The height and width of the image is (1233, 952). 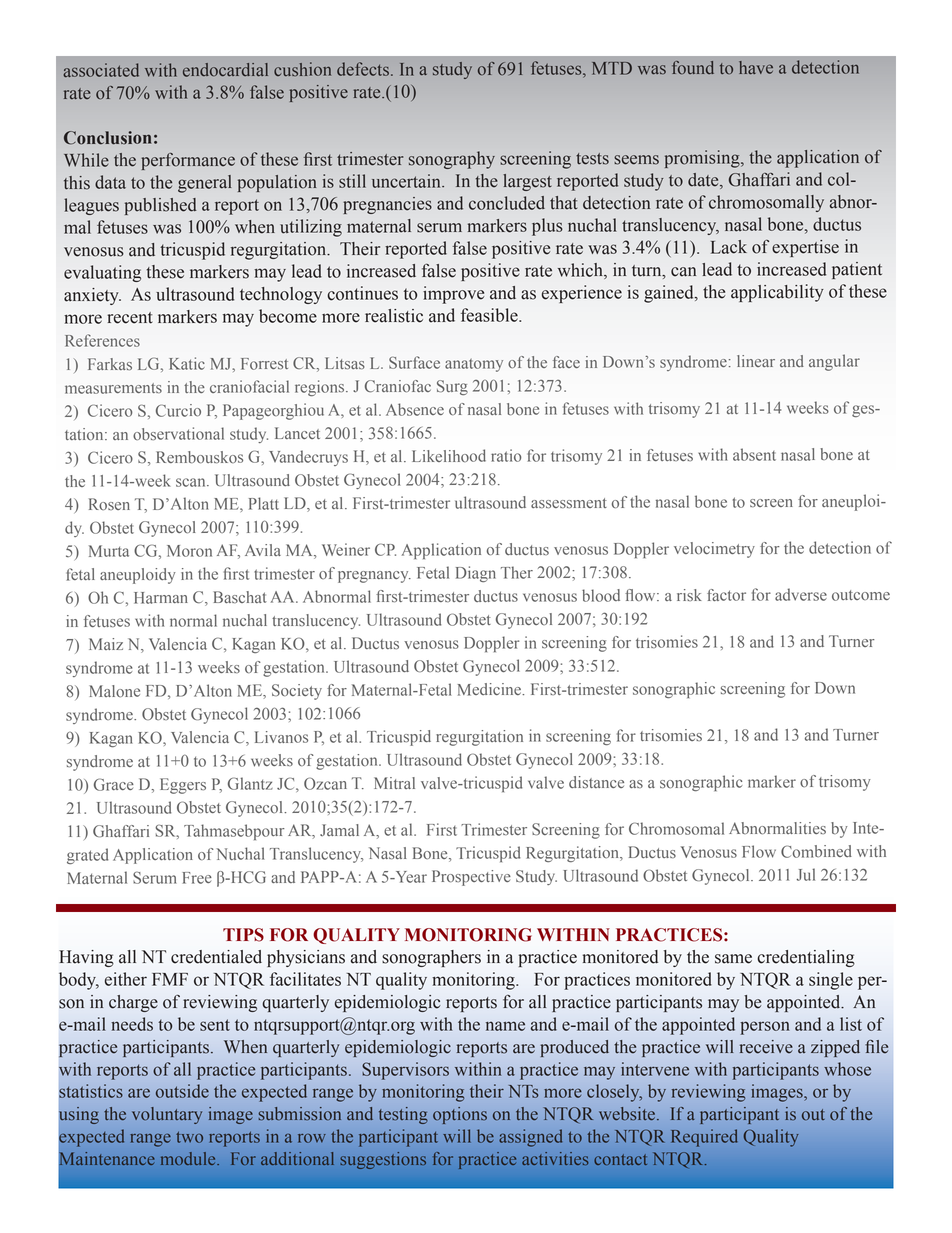 What do you see at coordinates (183, 786) in the image?
I see `Eggers` at bounding box center [183, 786].
